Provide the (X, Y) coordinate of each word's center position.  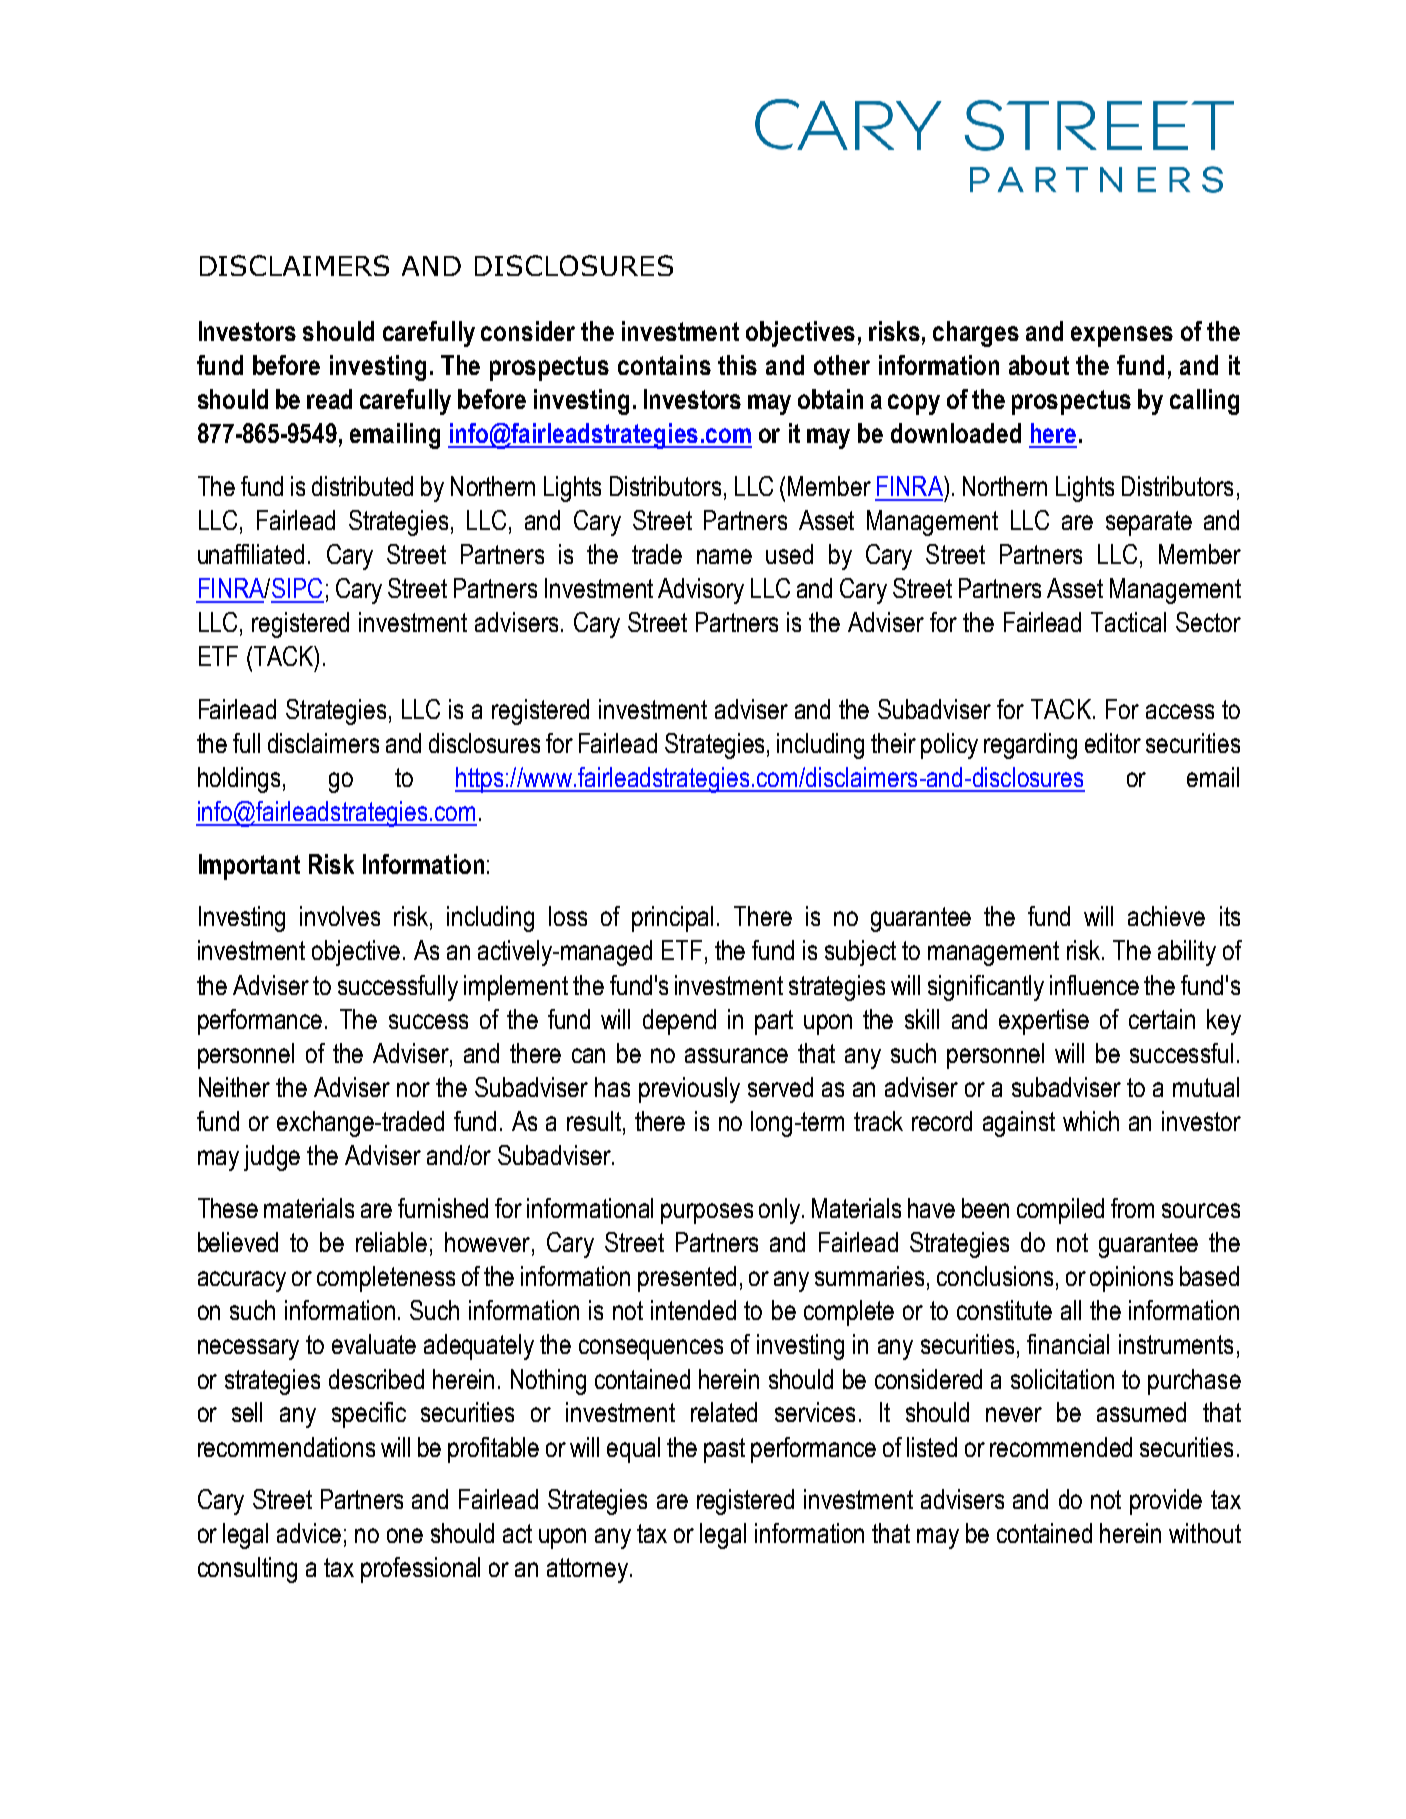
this (737, 365)
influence (1094, 985)
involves (340, 916)
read (329, 399)
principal (672, 919)
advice (309, 1533)
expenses (1122, 336)
